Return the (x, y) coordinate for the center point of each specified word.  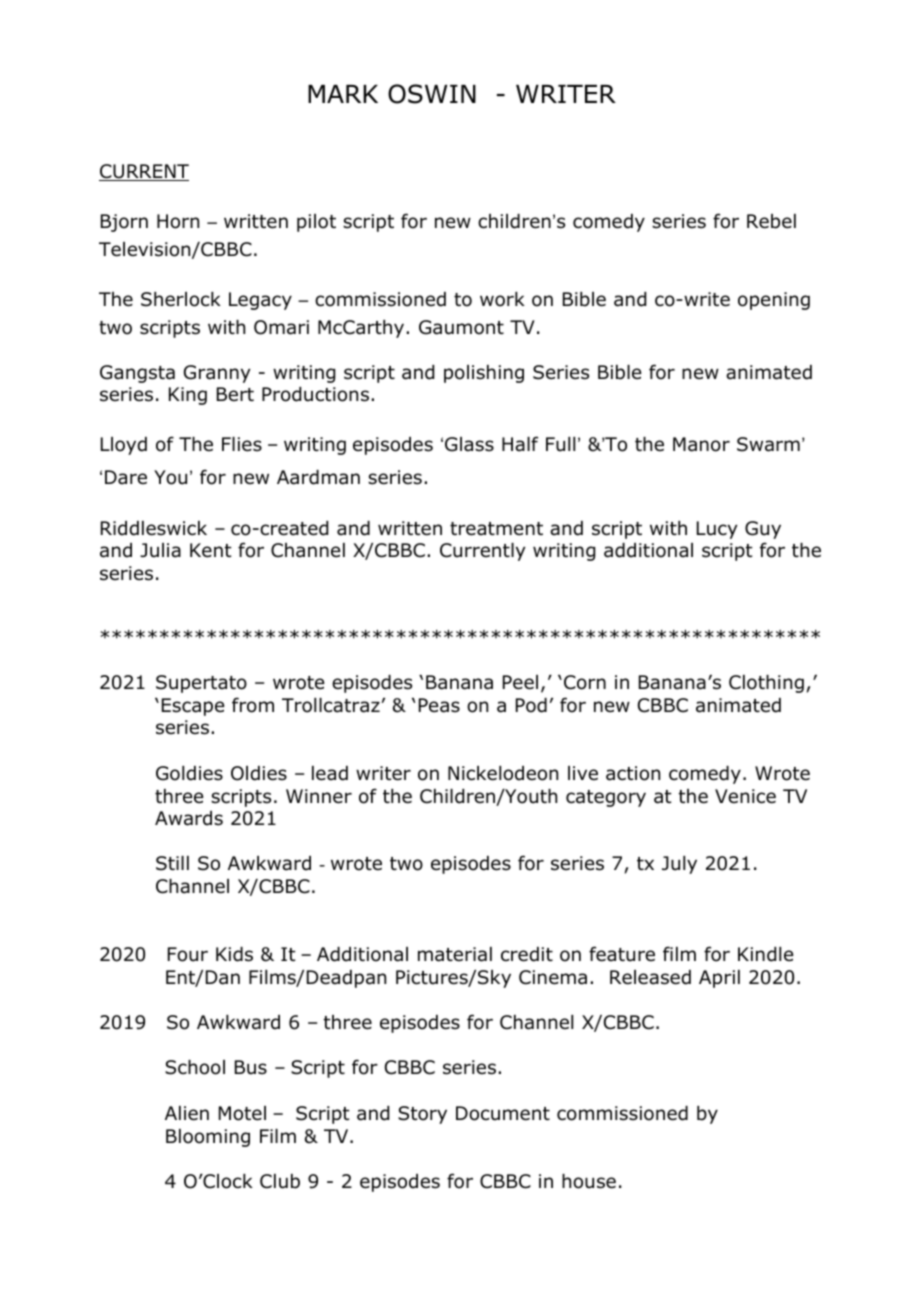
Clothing (766, 684)
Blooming (208, 1138)
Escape (193, 707)
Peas (439, 705)
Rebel (771, 221)
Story (422, 1115)
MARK (343, 94)
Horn (178, 221)
